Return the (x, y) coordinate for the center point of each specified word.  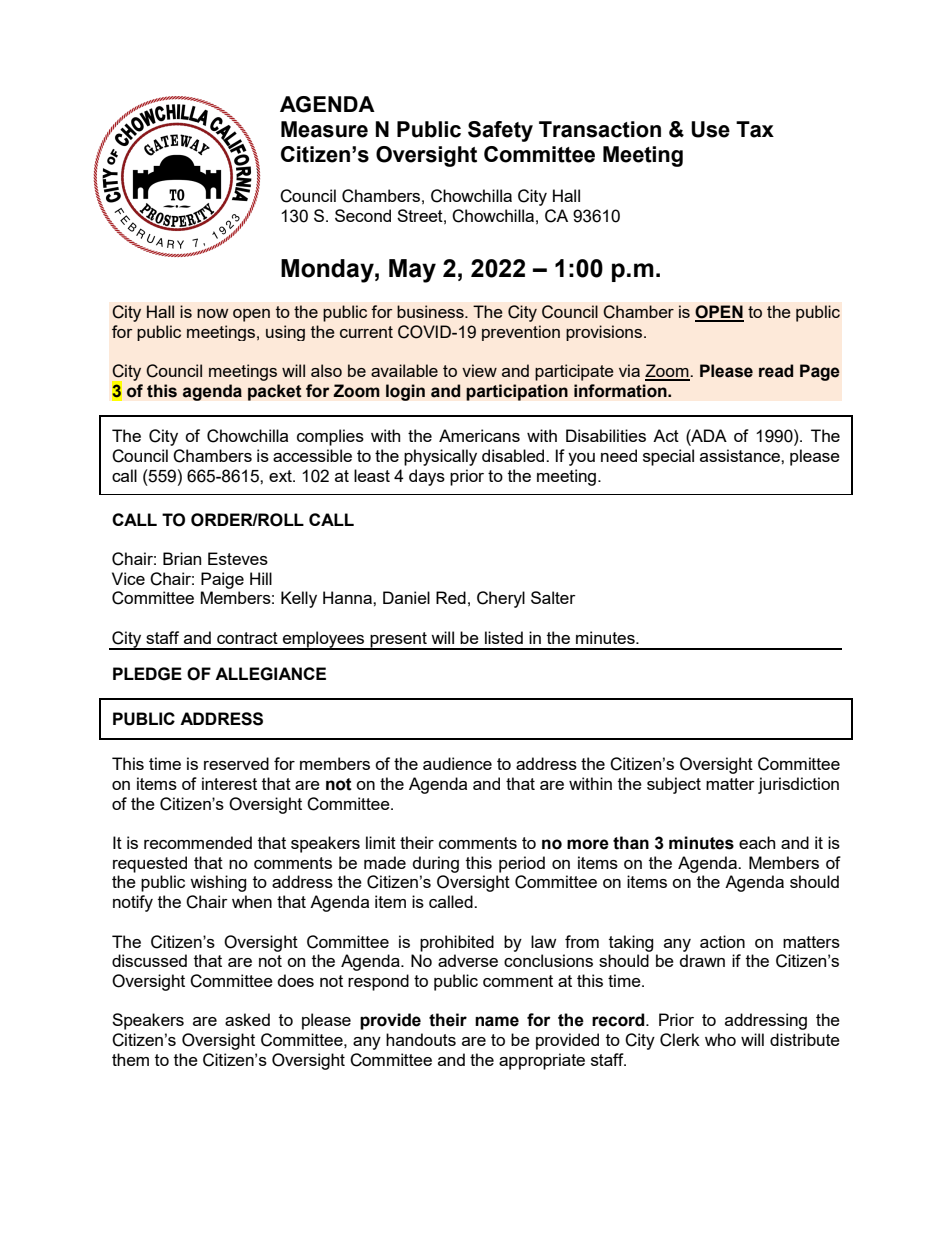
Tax (755, 129)
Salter (553, 597)
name (497, 1021)
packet (275, 392)
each (757, 842)
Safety (500, 131)
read (776, 371)
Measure (324, 129)
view (479, 370)
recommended (198, 842)
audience (457, 763)
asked (247, 1019)
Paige (222, 580)
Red (451, 597)
